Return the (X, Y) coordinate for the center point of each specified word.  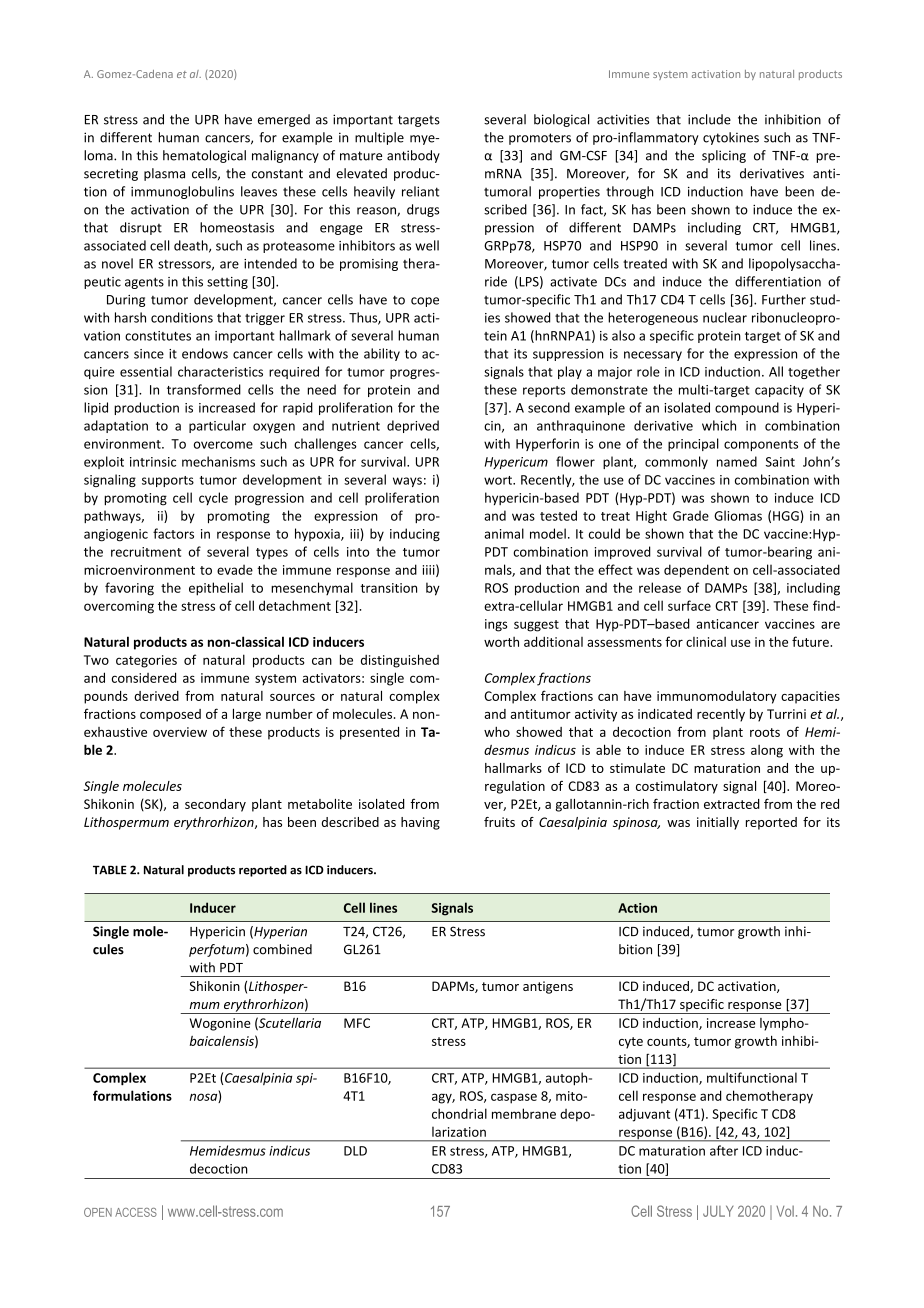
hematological (204, 156)
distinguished (400, 661)
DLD (355, 1151)
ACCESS (136, 1212)
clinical (706, 642)
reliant (420, 191)
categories (146, 661)
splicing (724, 156)
